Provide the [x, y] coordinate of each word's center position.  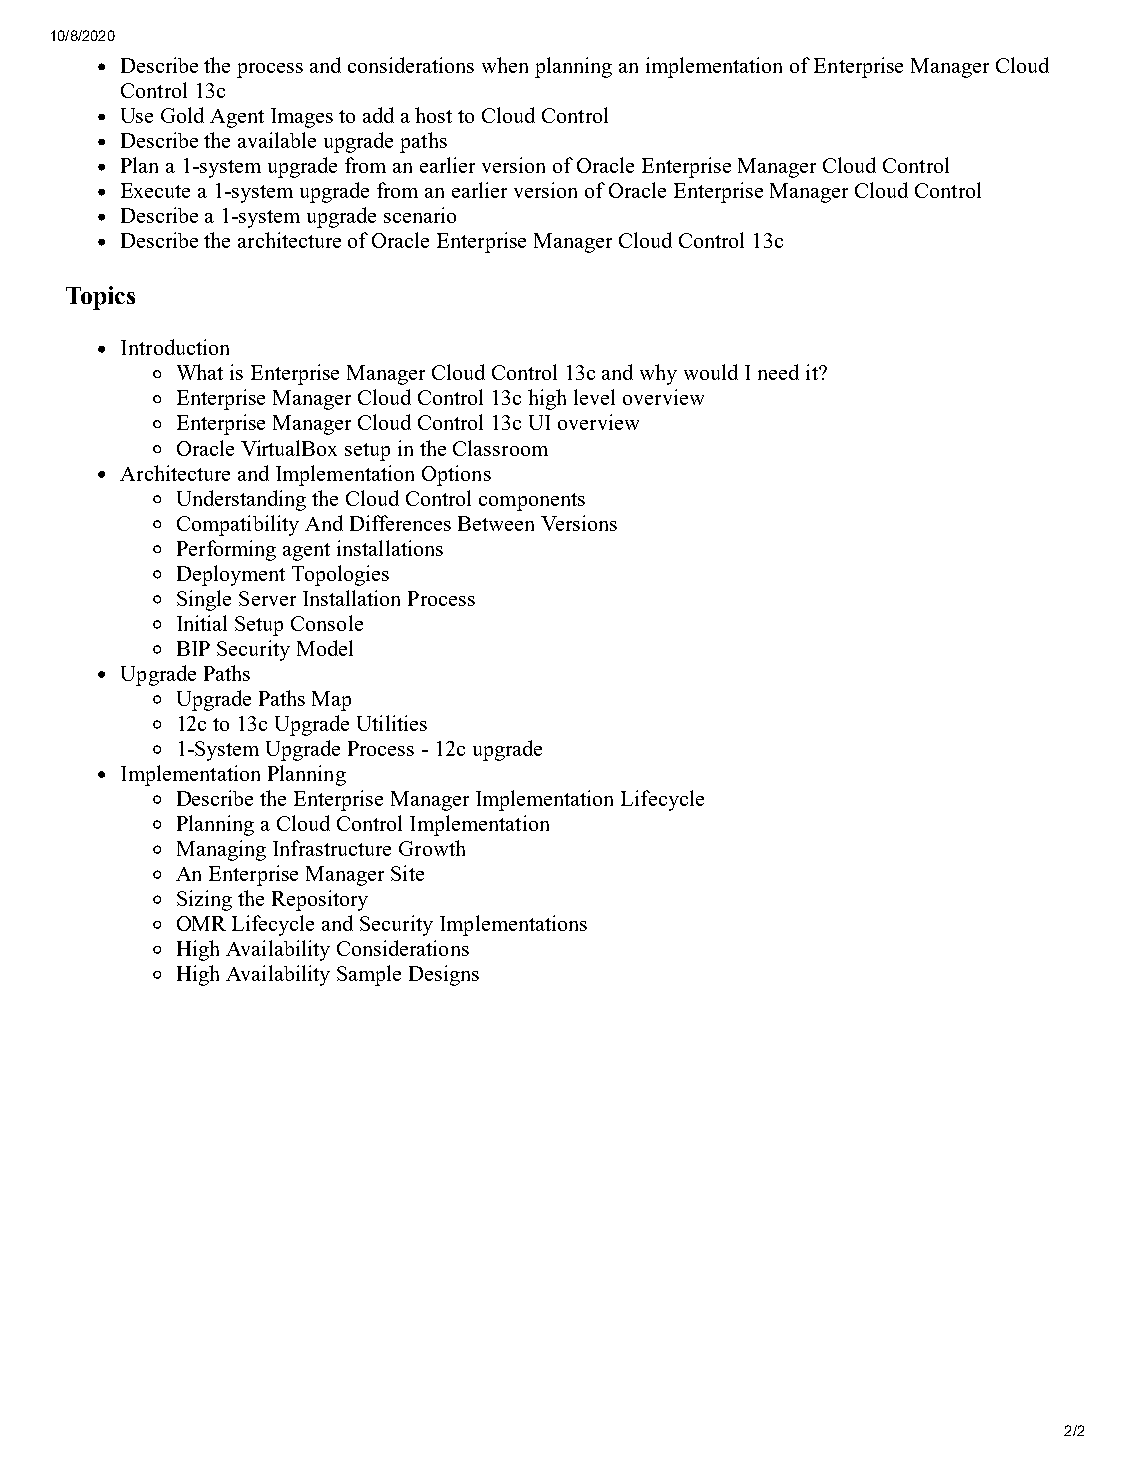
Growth [432, 848]
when [505, 65]
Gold [182, 115]
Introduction [175, 347]
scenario [420, 215]
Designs [444, 975]
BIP [193, 648]
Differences [400, 523]
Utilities [392, 723]
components [532, 502]
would [711, 372]
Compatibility [238, 525]
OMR [201, 923]
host [433, 115]
